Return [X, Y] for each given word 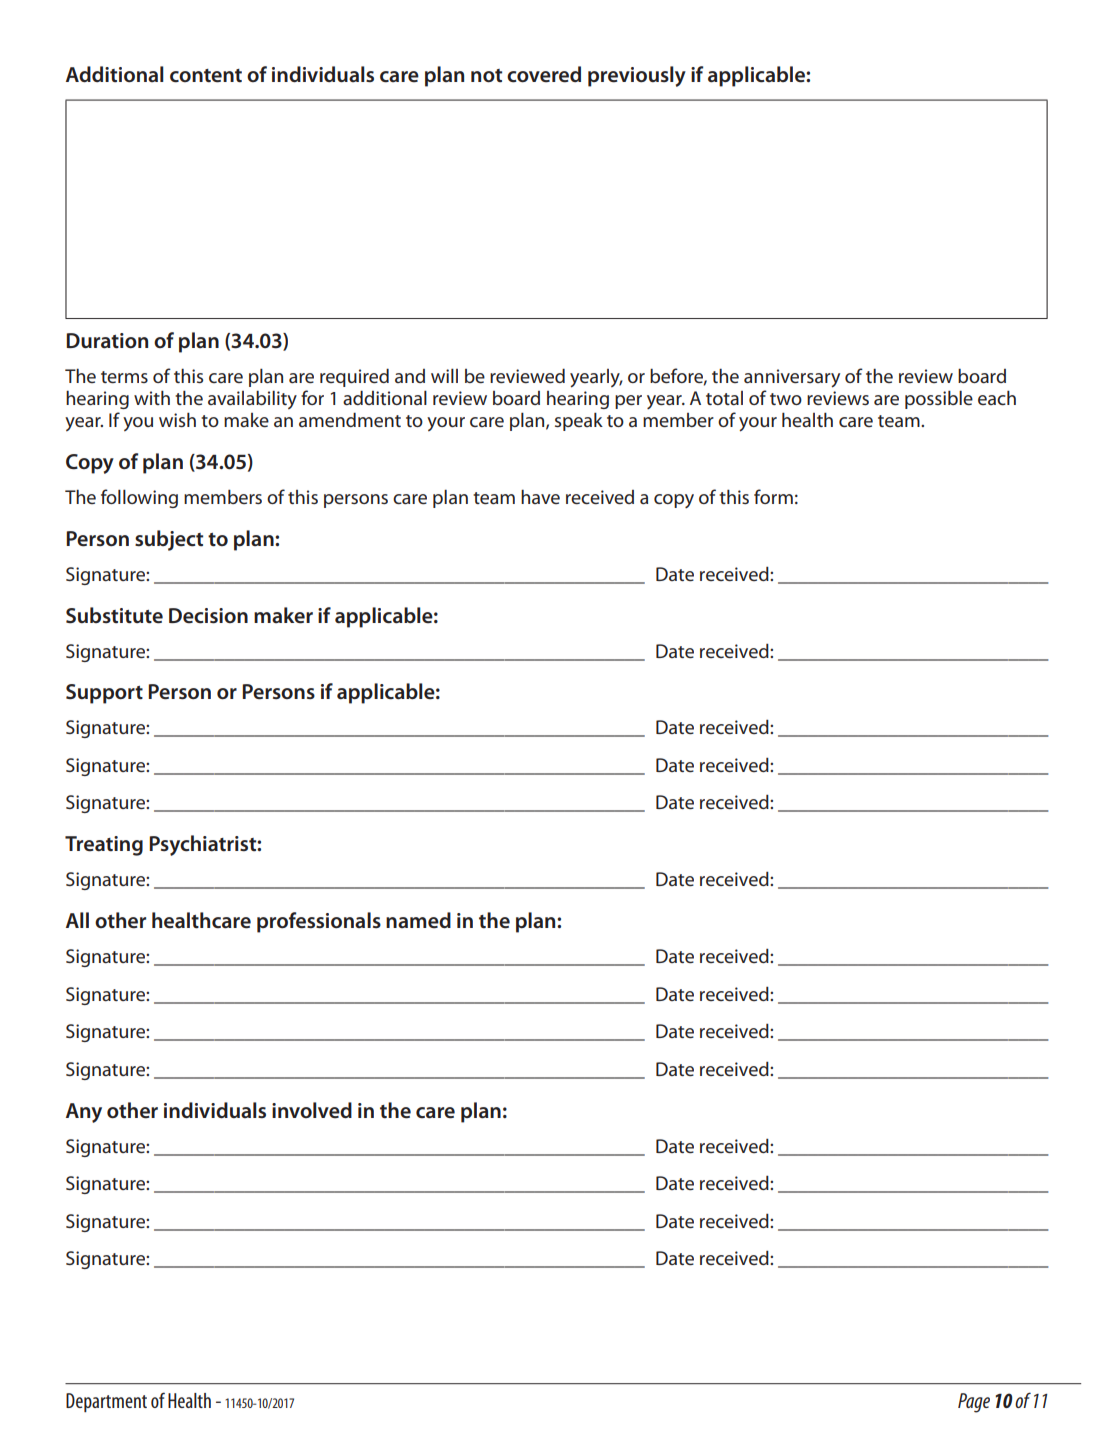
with [152, 397]
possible [939, 399]
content [206, 76]
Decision [208, 616]
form [773, 496]
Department [106, 1402]
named [418, 920]
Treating [104, 846]
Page [974, 1403]
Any [84, 1113]
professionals [319, 922]
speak [579, 421]
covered [544, 74]
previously [637, 76]
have [540, 496]
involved [312, 1110]
